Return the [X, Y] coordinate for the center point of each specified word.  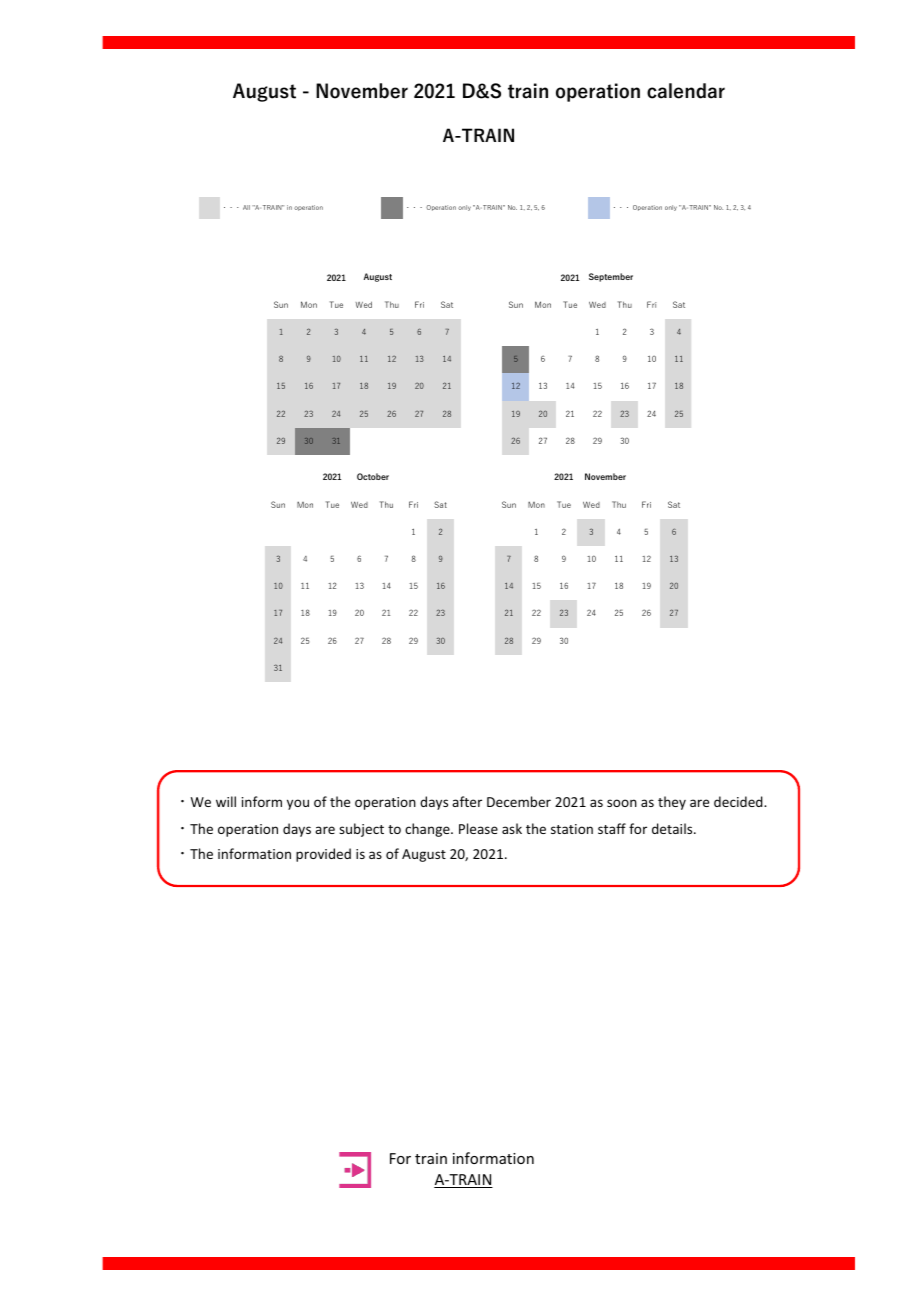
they [672, 803]
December [519, 801]
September [611, 277]
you [298, 804]
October [373, 476]
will [226, 801]
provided [323, 855]
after [467, 801]
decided [739, 801]
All [246, 207]
